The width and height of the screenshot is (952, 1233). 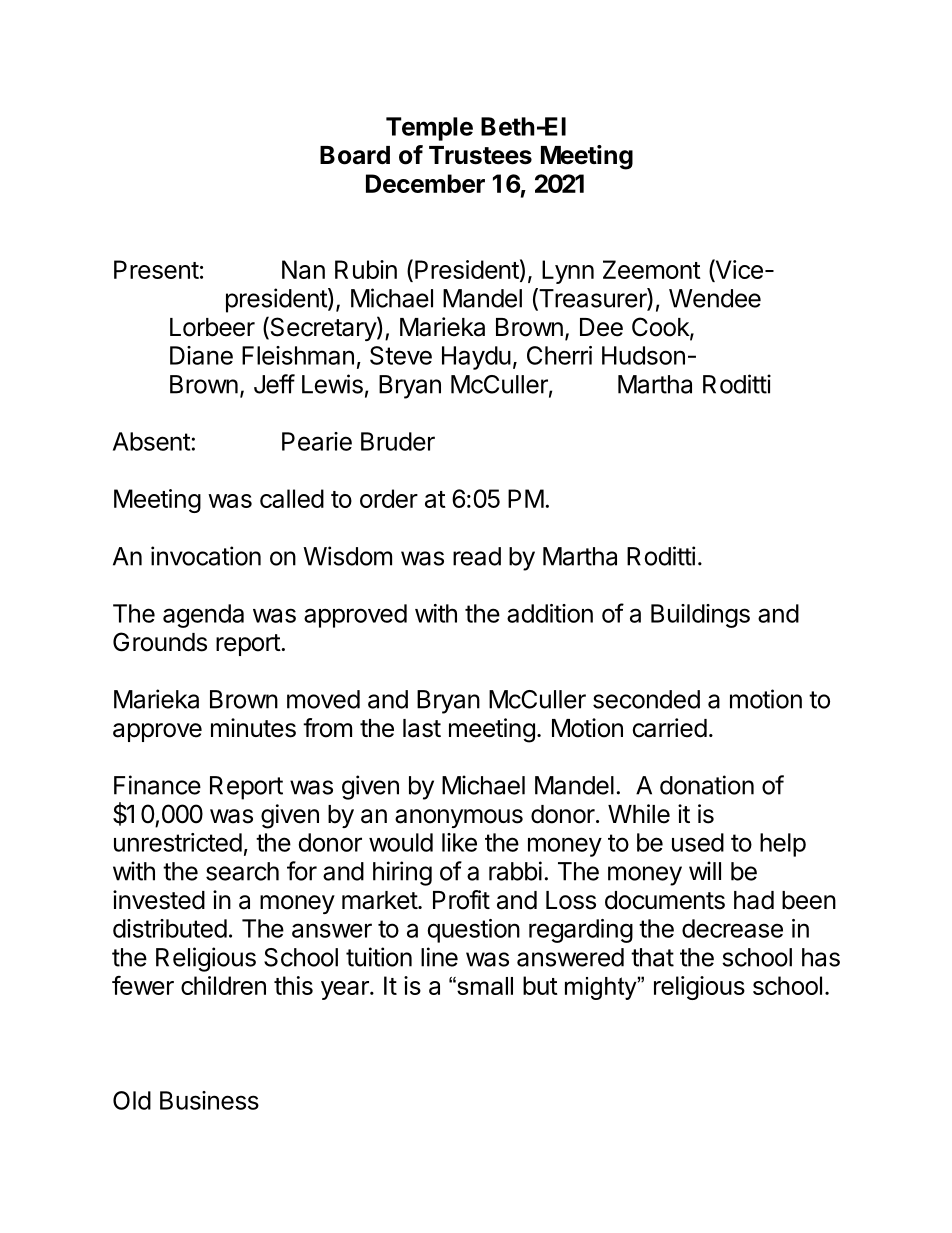 I want to click on Diane, so click(x=201, y=355).
